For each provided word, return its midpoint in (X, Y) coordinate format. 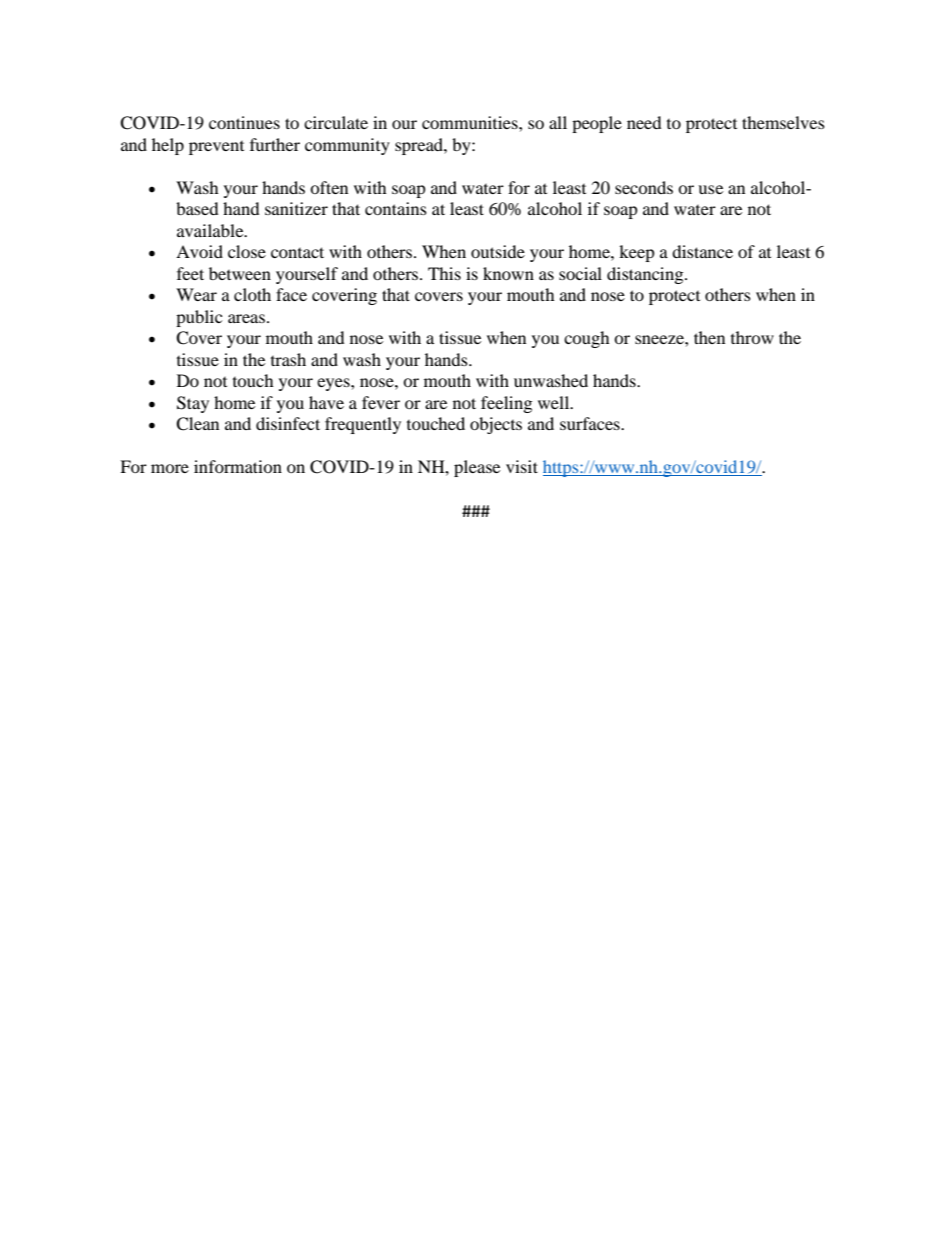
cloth (252, 294)
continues (244, 122)
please (477, 468)
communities (471, 122)
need (644, 122)
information (238, 466)
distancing (646, 275)
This (444, 273)
